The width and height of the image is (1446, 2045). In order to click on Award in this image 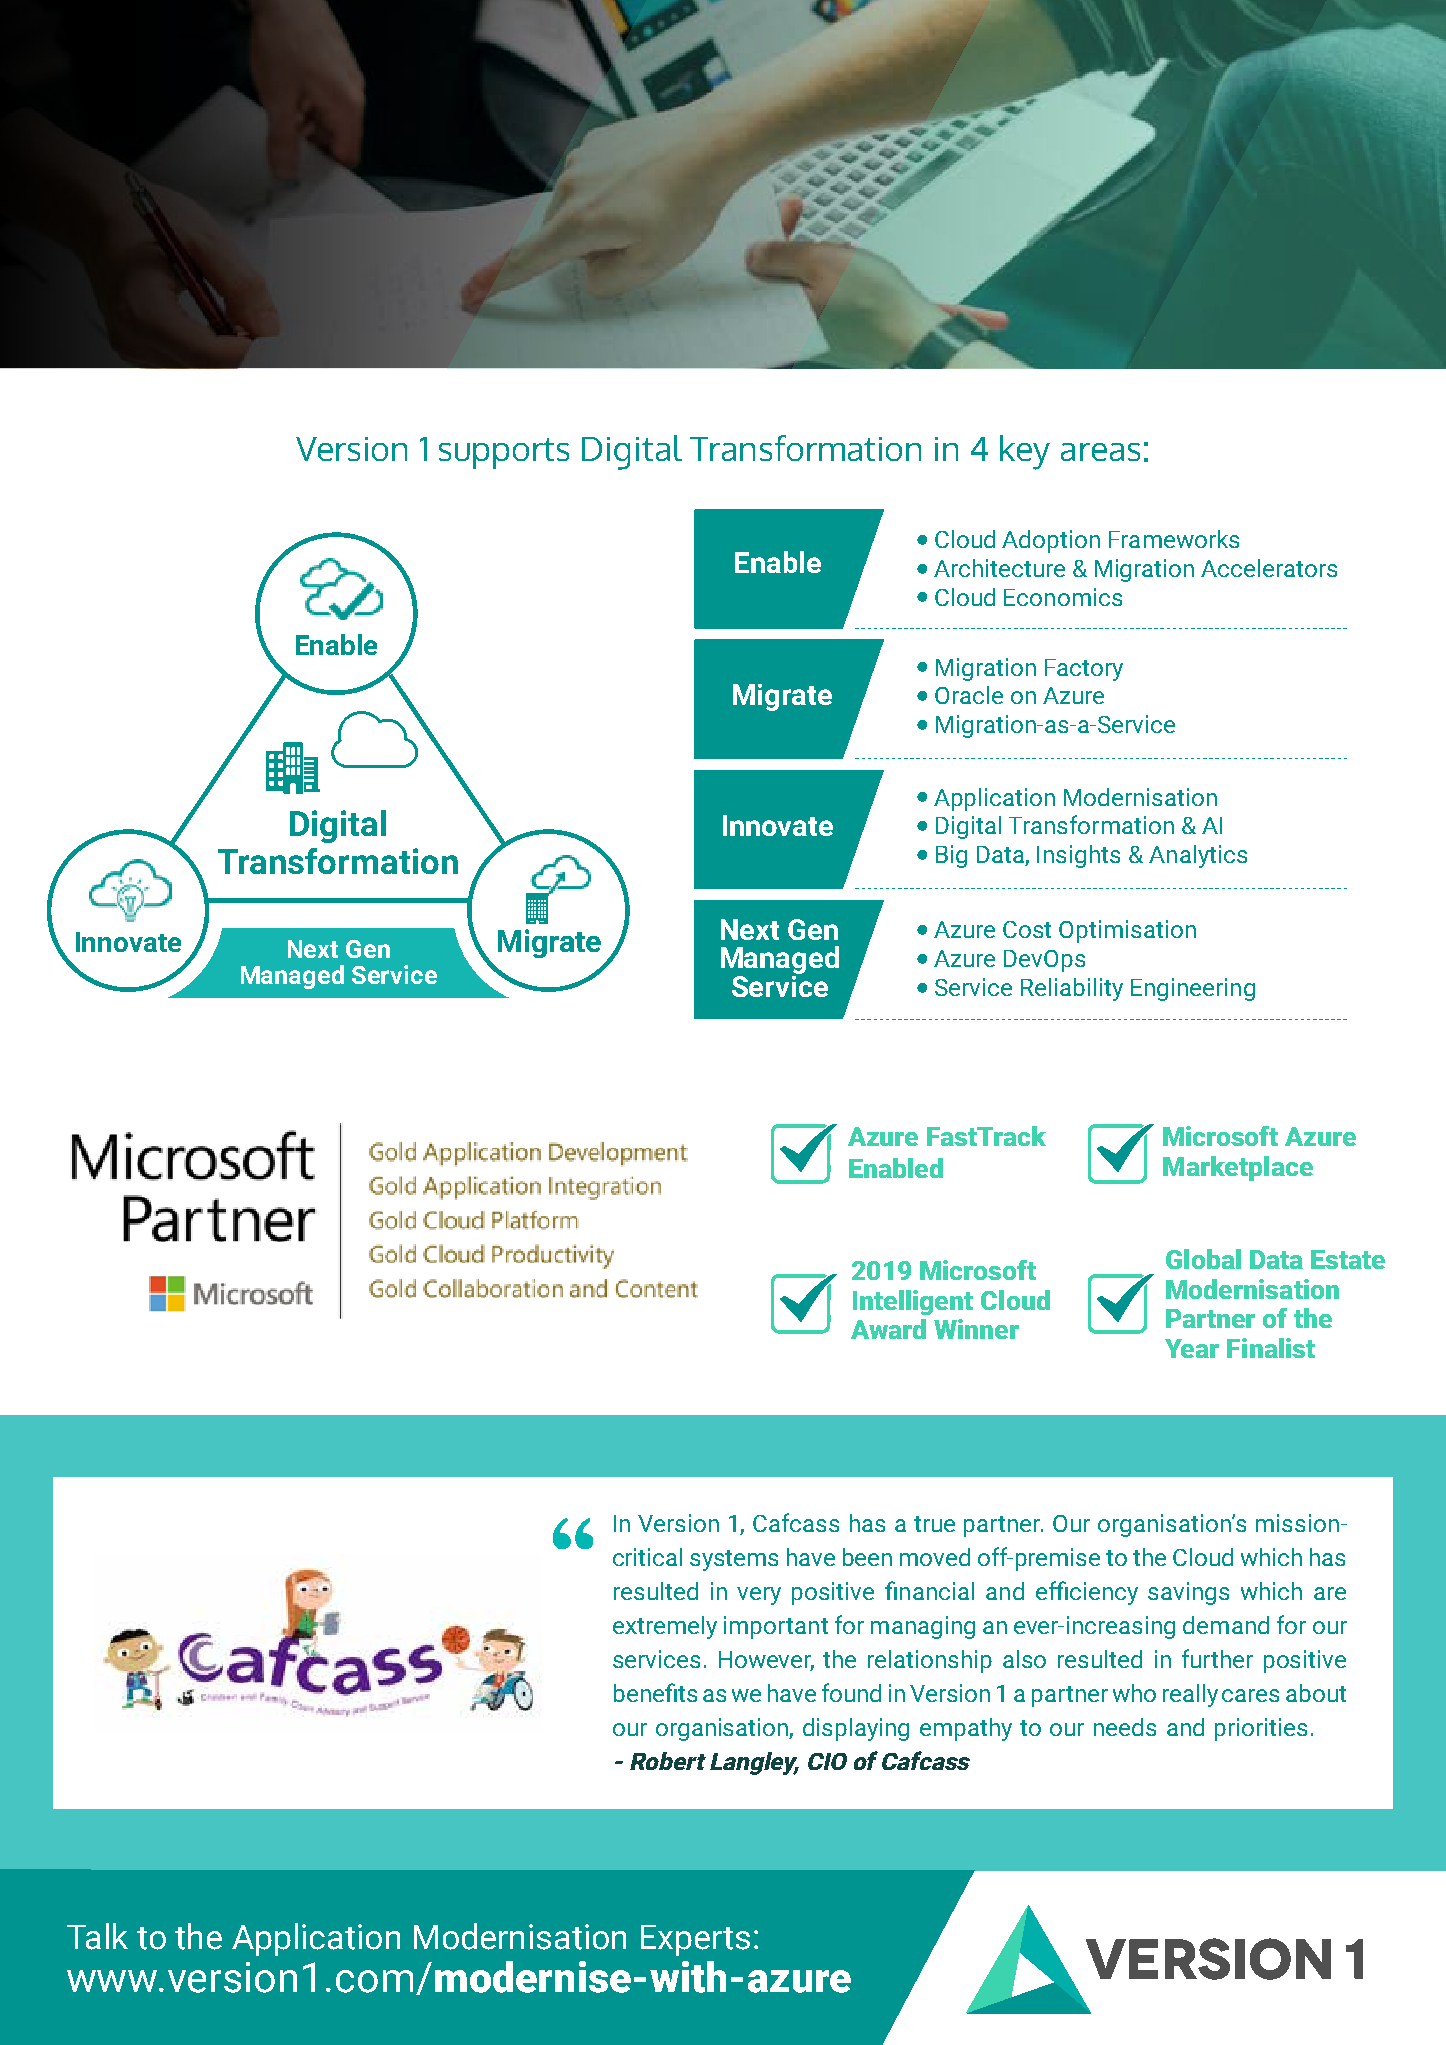, I will do `click(888, 1329)`.
